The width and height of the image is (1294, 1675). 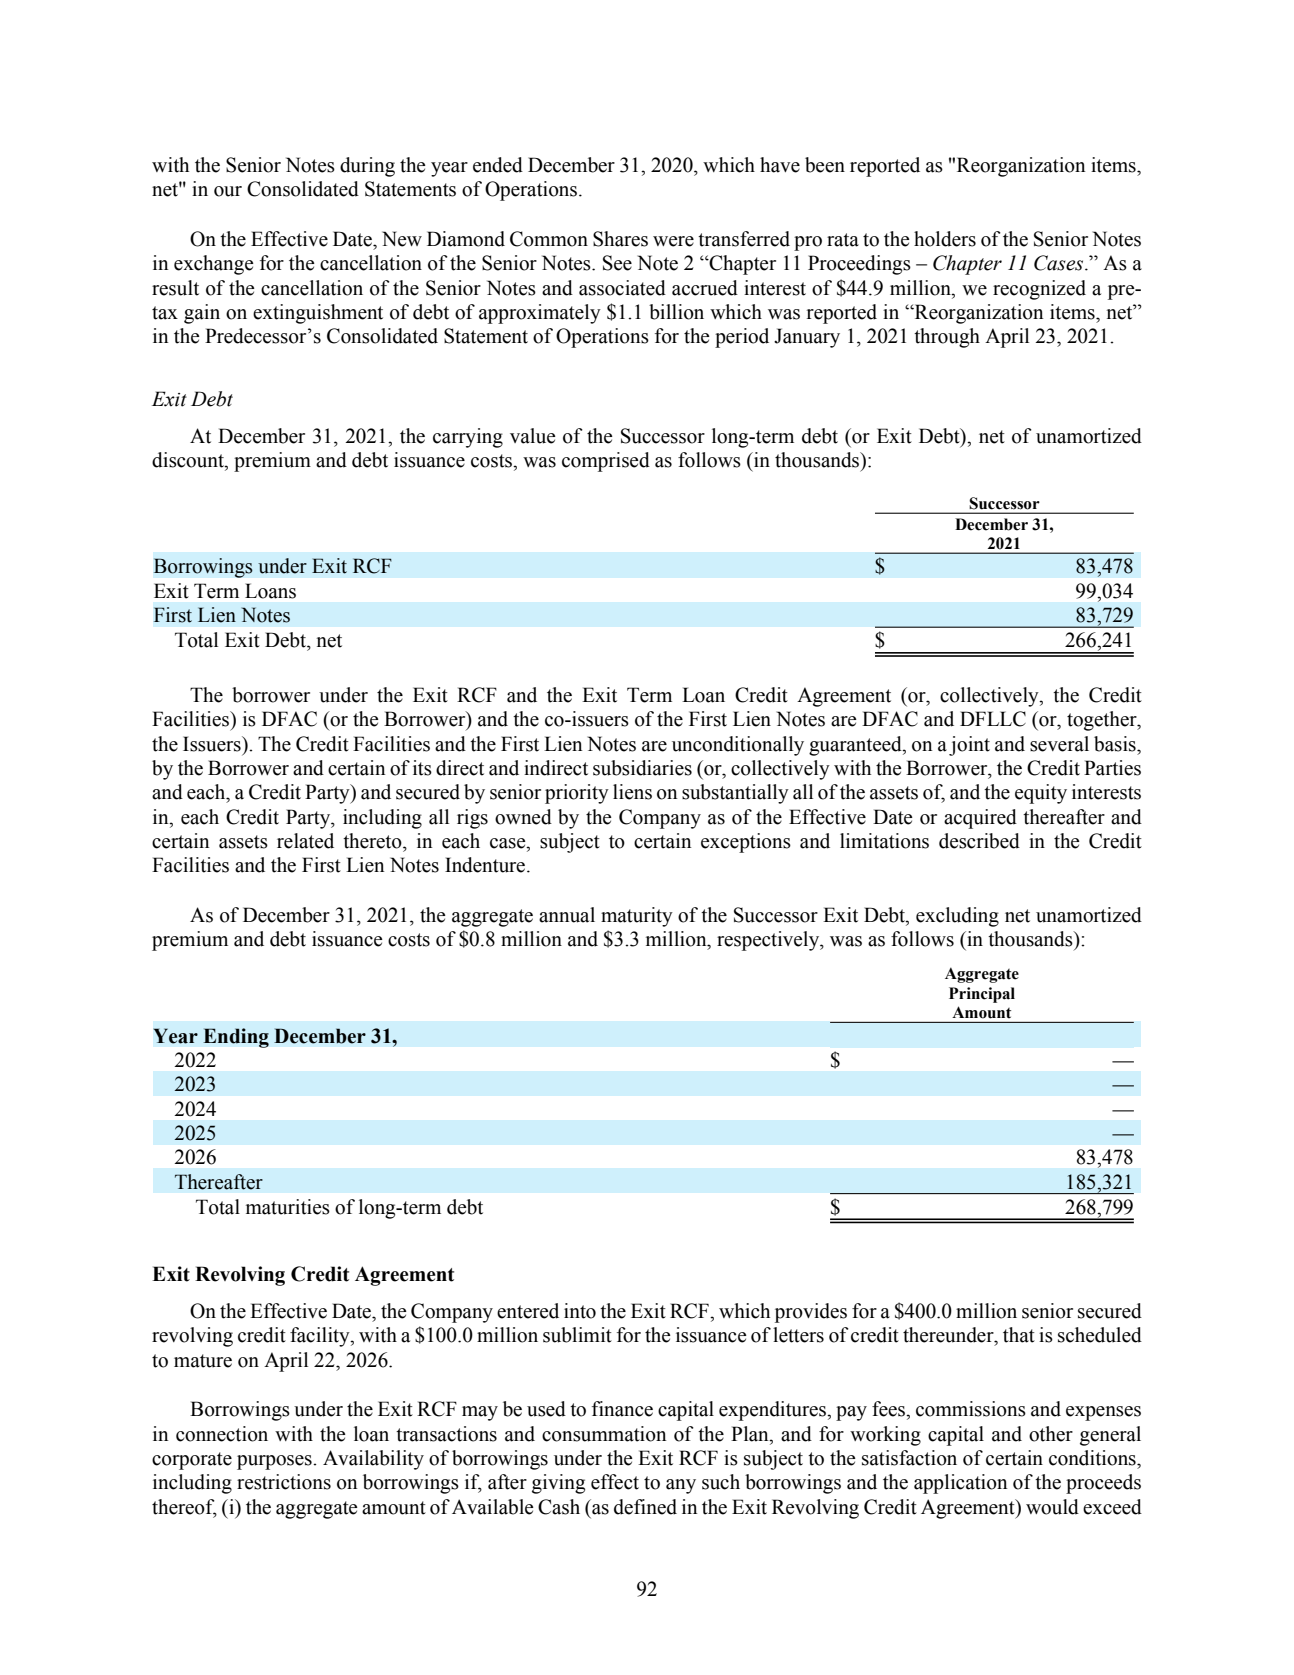 I want to click on related, so click(x=305, y=841).
